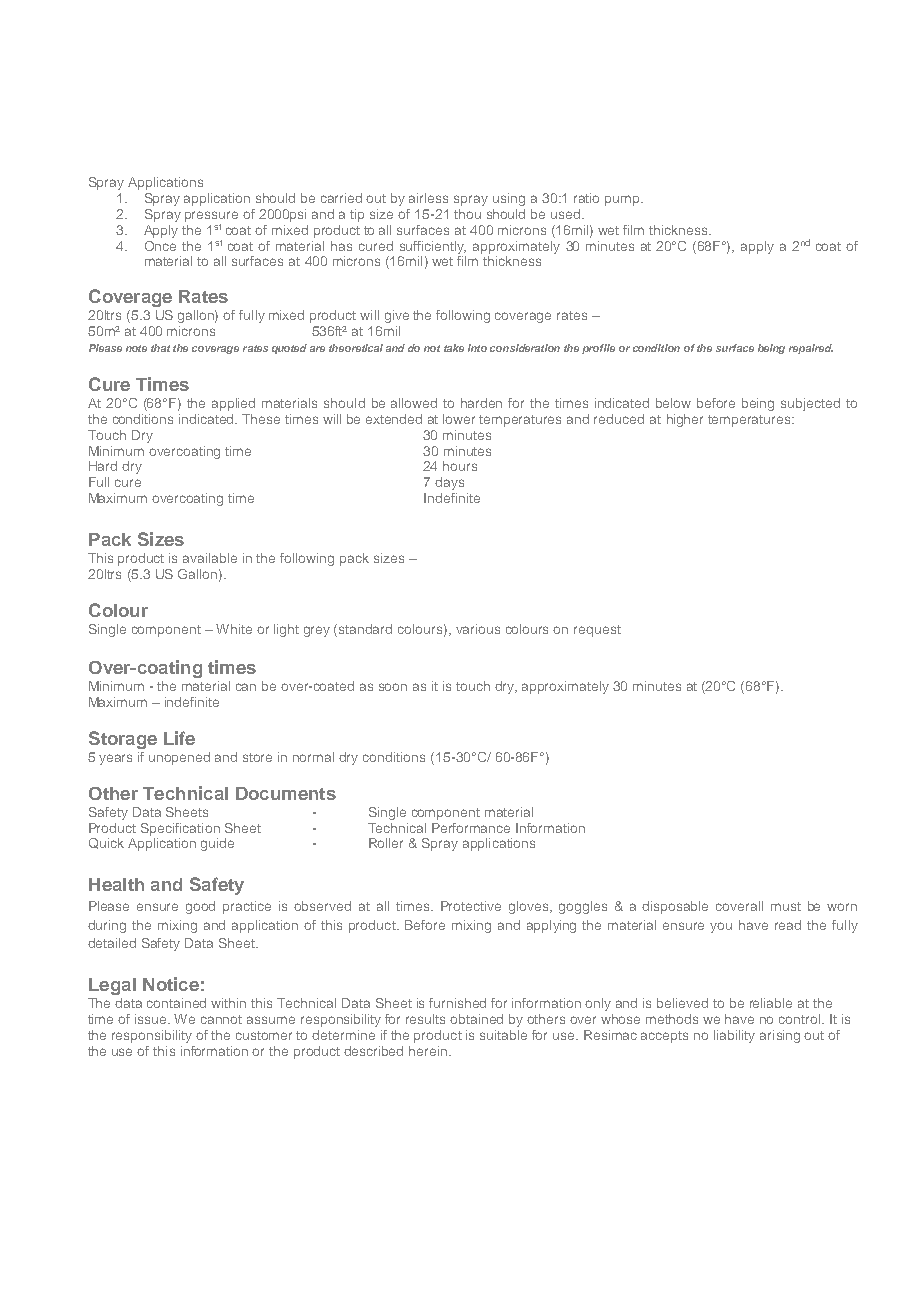  I want to click on higher, so click(685, 420).
